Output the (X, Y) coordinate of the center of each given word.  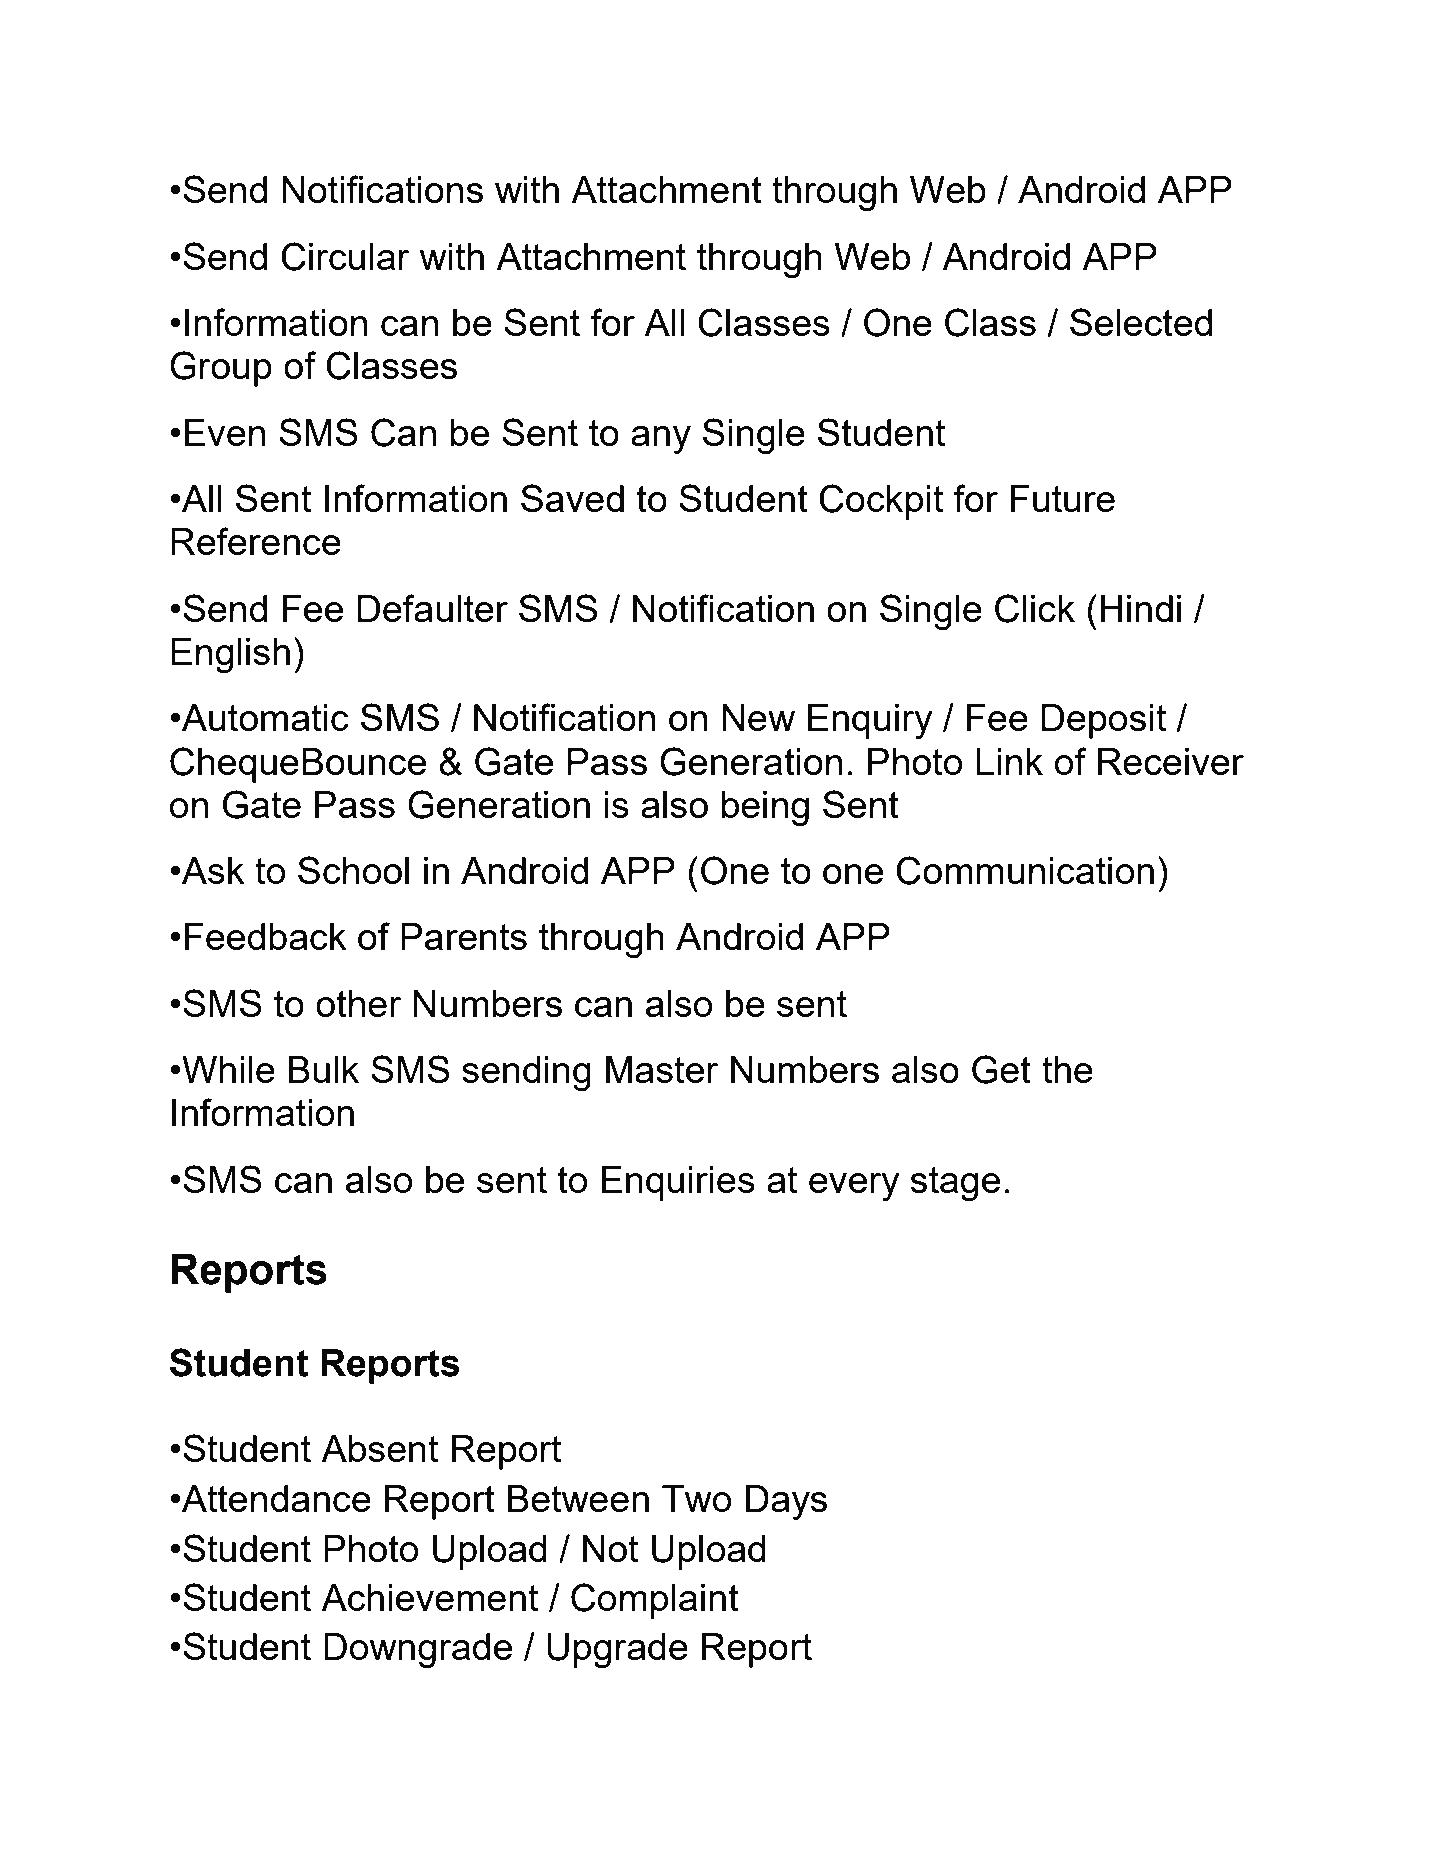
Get (1001, 1069)
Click (1035, 608)
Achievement (429, 1597)
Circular (345, 256)
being (765, 808)
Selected (1141, 322)
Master (662, 1069)
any (661, 440)
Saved (572, 498)
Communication (1025, 870)
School (353, 870)
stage (955, 1184)
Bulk (324, 1069)
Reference (256, 541)
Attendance (276, 1498)
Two (697, 1498)
